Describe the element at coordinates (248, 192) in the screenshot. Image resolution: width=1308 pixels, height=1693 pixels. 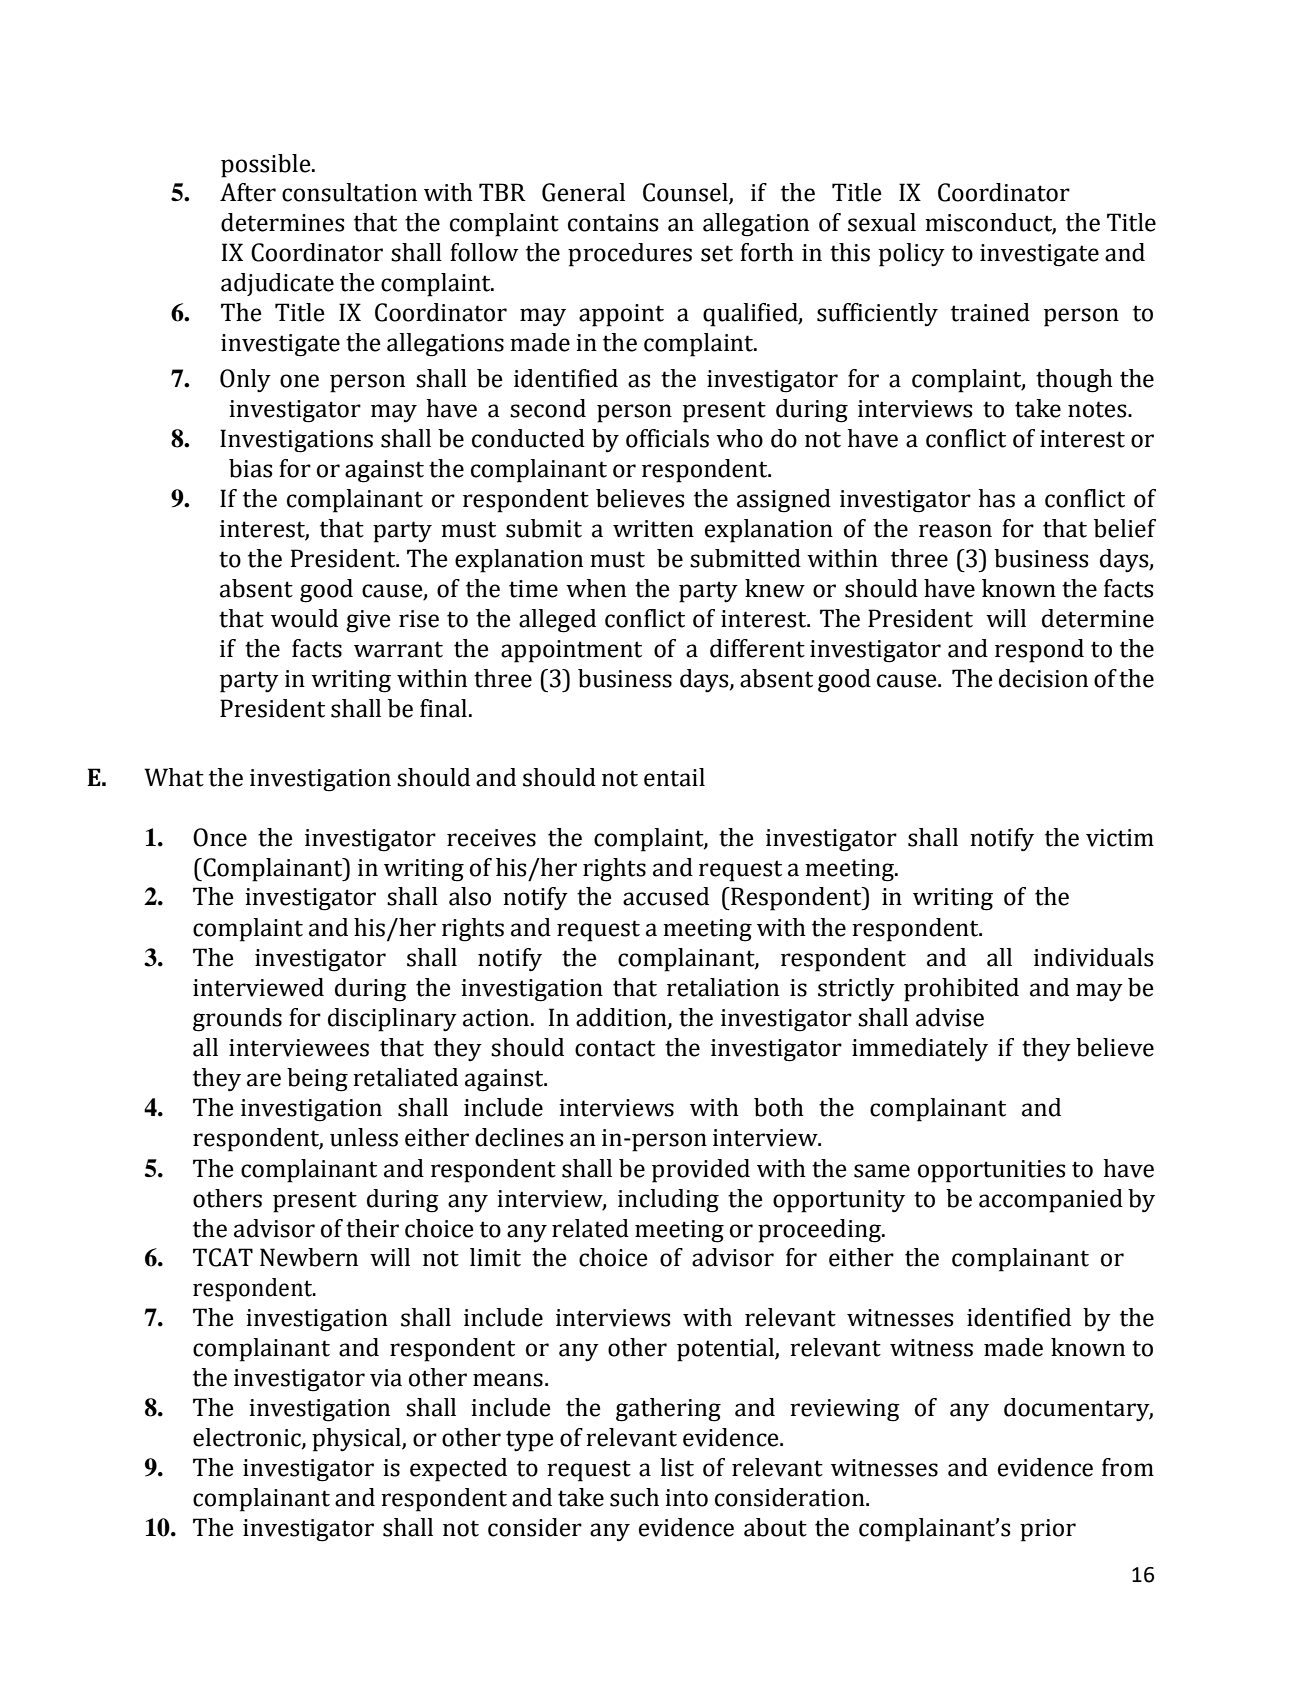
I see `After` at that location.
